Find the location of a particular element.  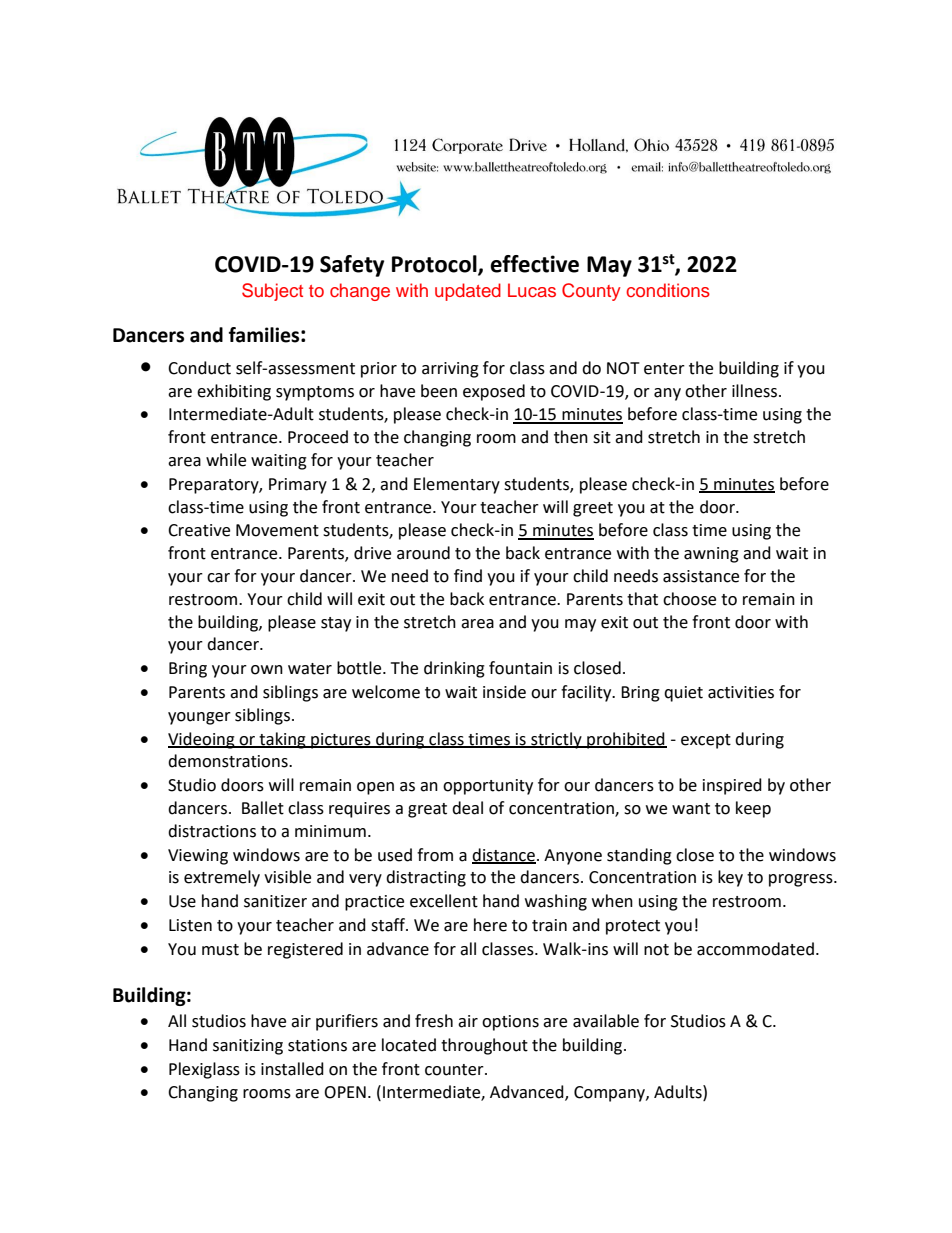

sanitizer is located at coordinates (275, 901).
